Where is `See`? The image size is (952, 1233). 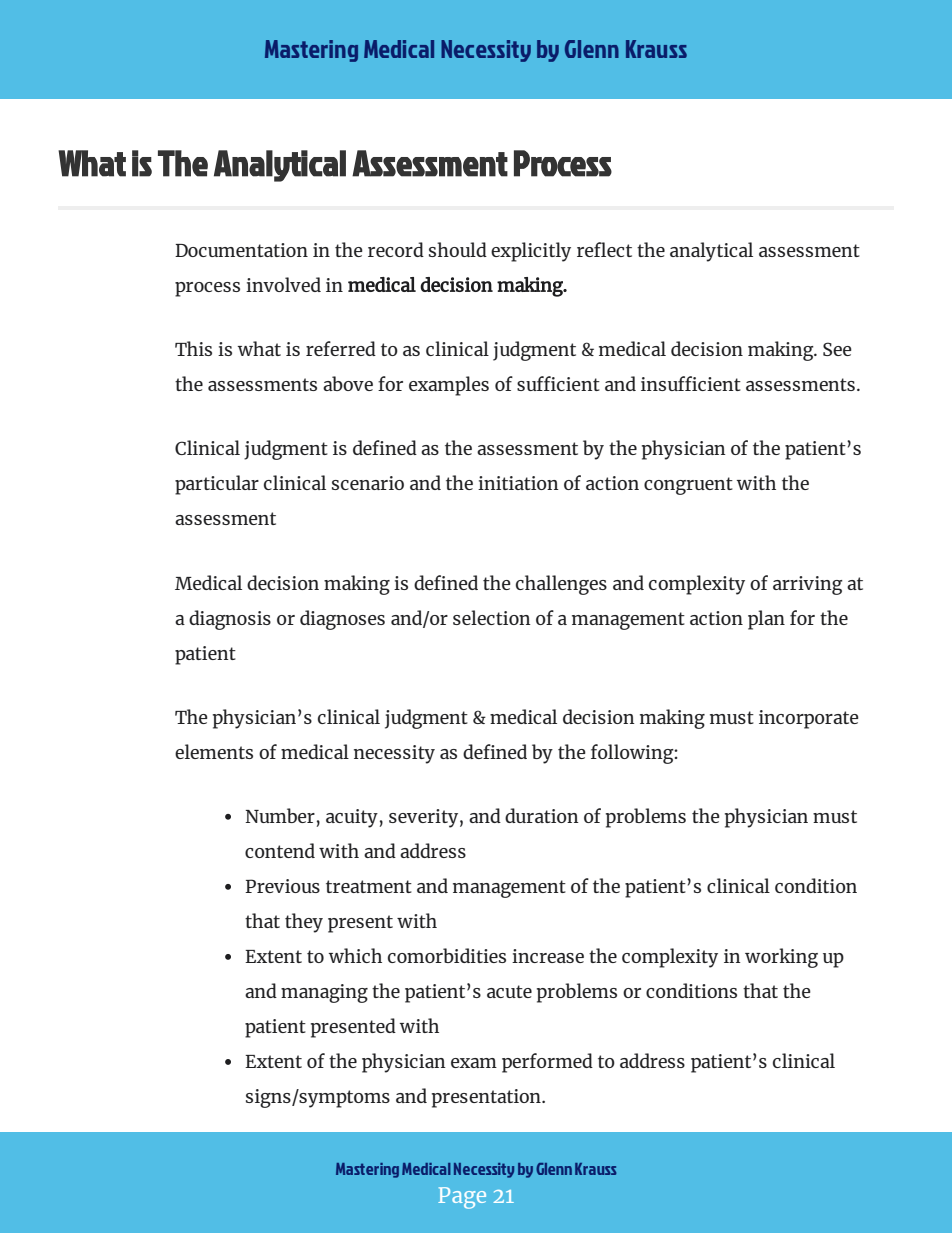 See is located at coordinates (837, 349).
